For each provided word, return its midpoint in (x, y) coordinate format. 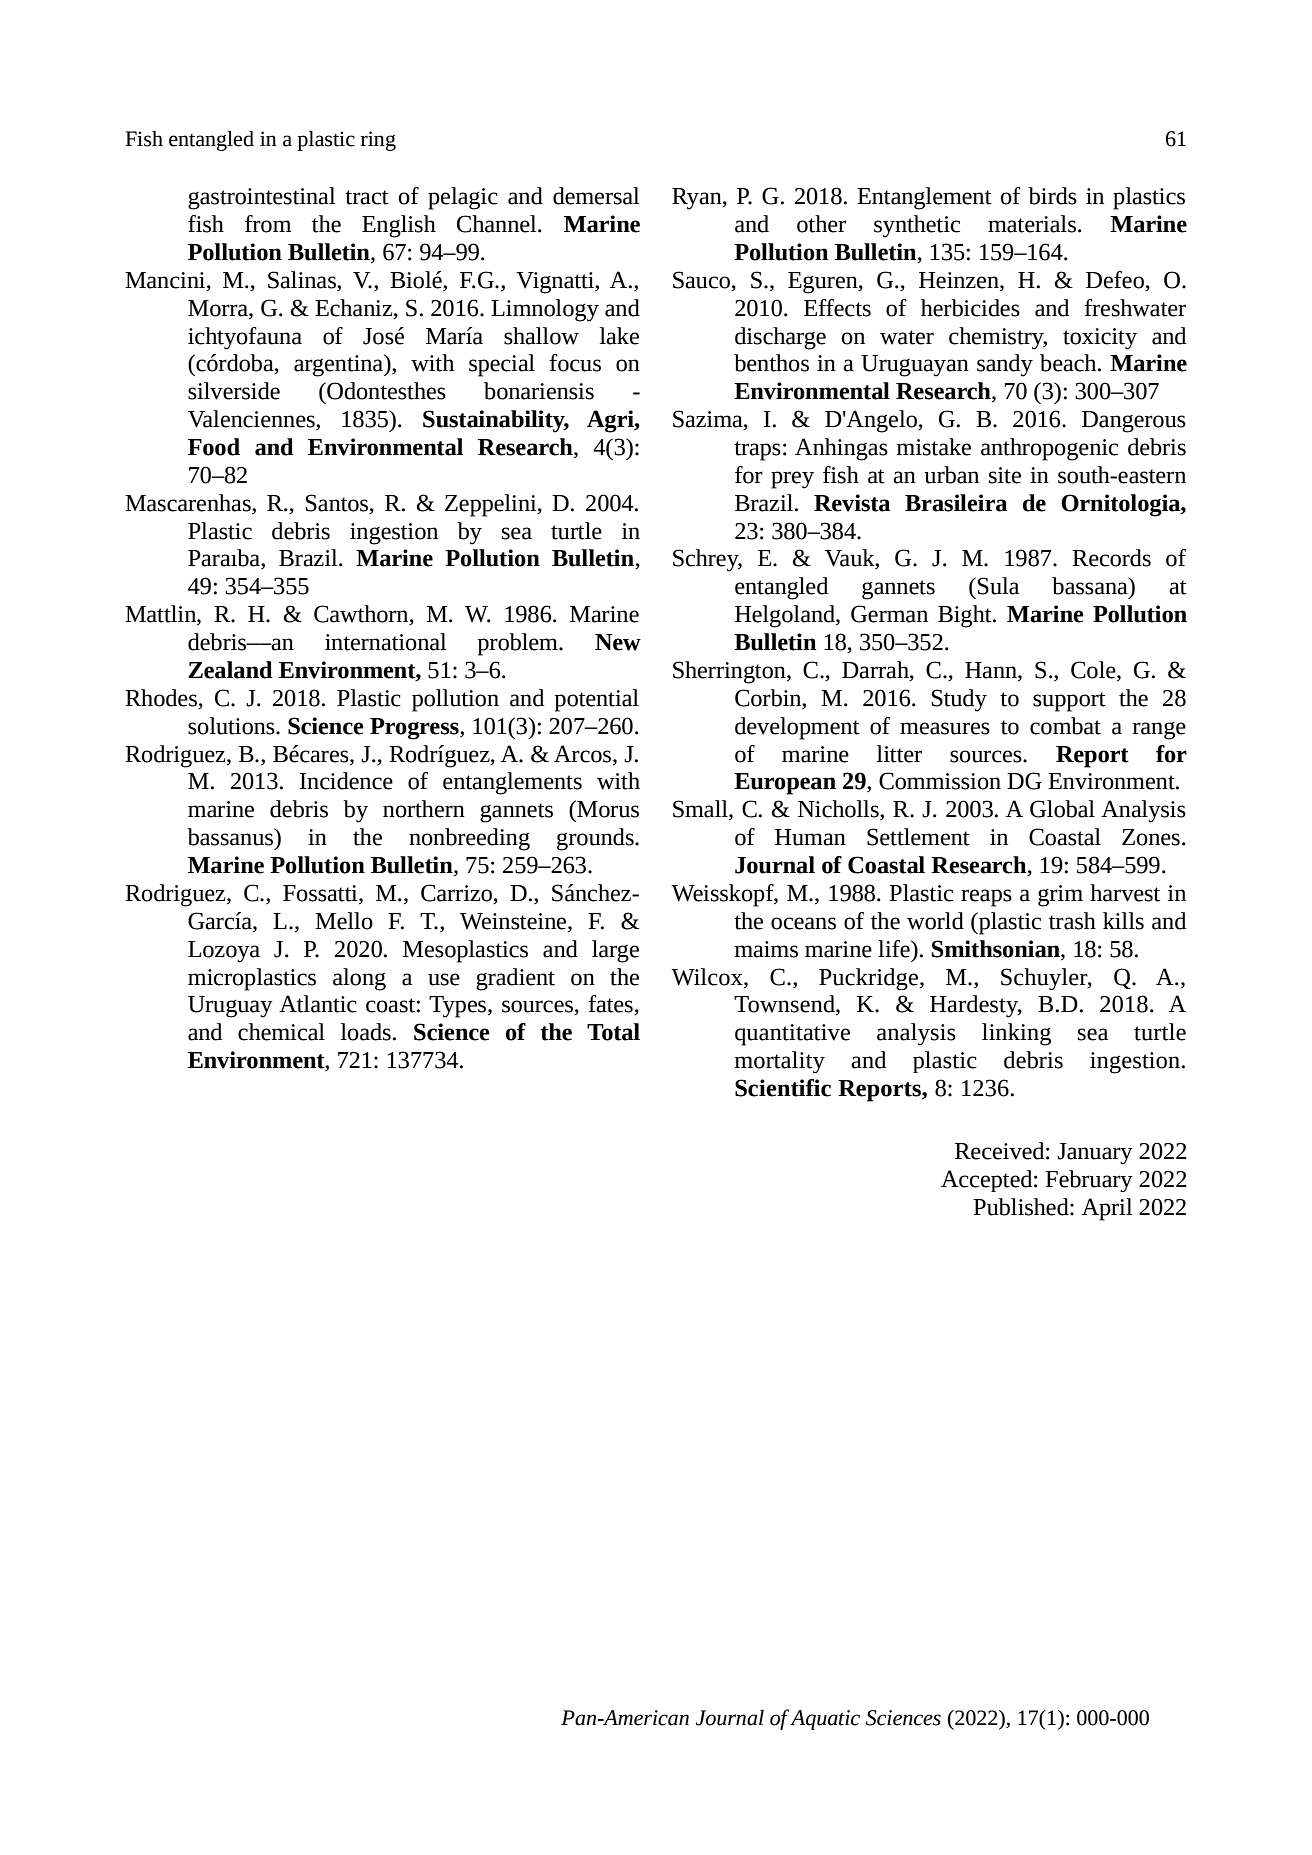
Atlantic (318, 1004)
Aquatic (825, 1720)
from (268, 224)
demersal (596, 196)
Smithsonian (997, 949)
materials (1032, 224)
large (615, 951)
